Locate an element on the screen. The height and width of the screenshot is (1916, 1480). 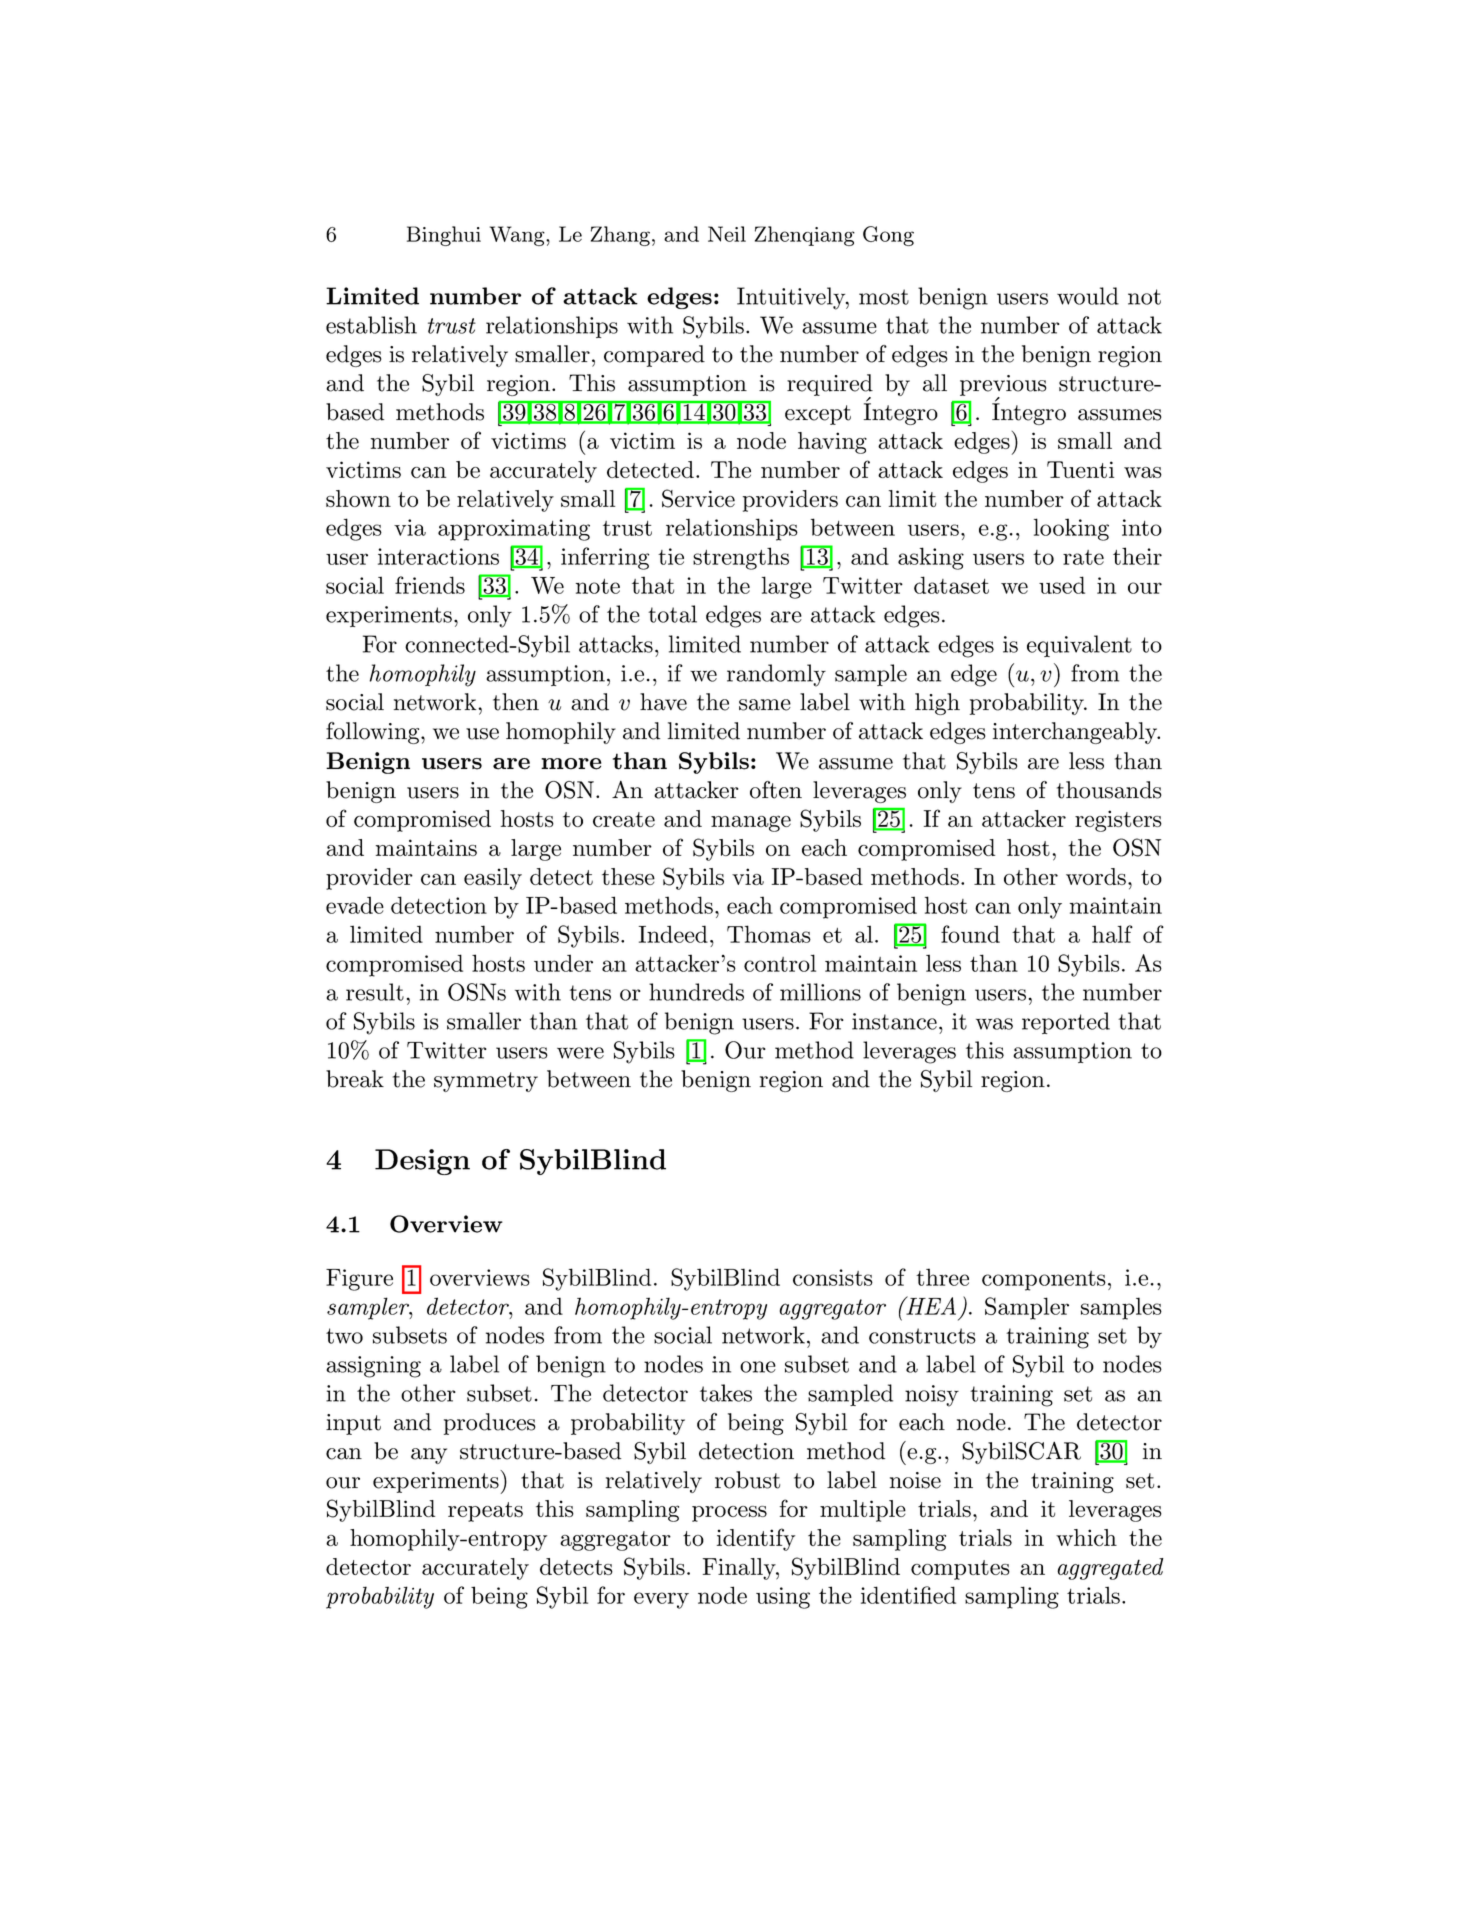
reported is located at coordinates (1066, 1023).
